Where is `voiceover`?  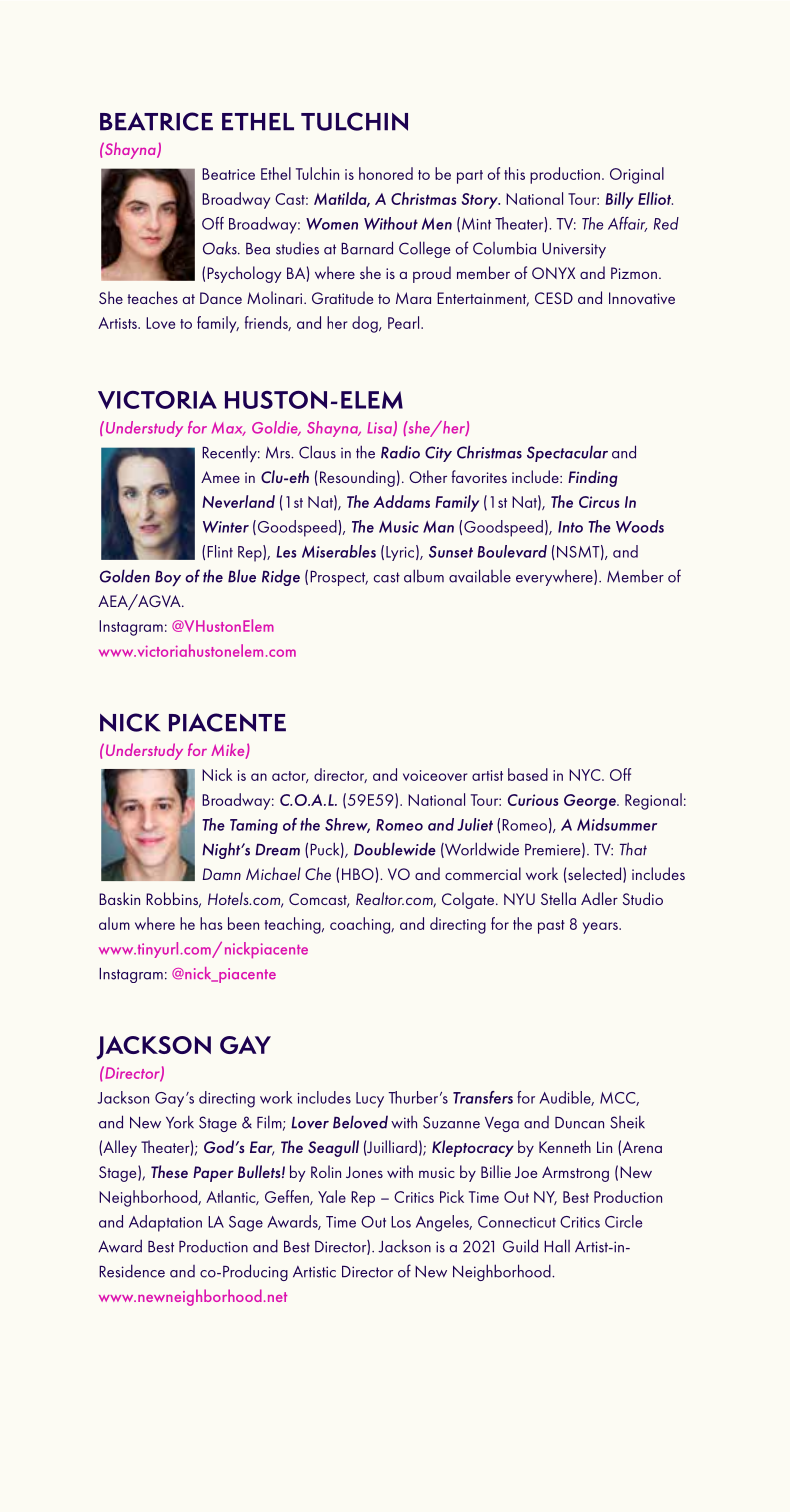
voiceover is located at coordinates (435, 775).
